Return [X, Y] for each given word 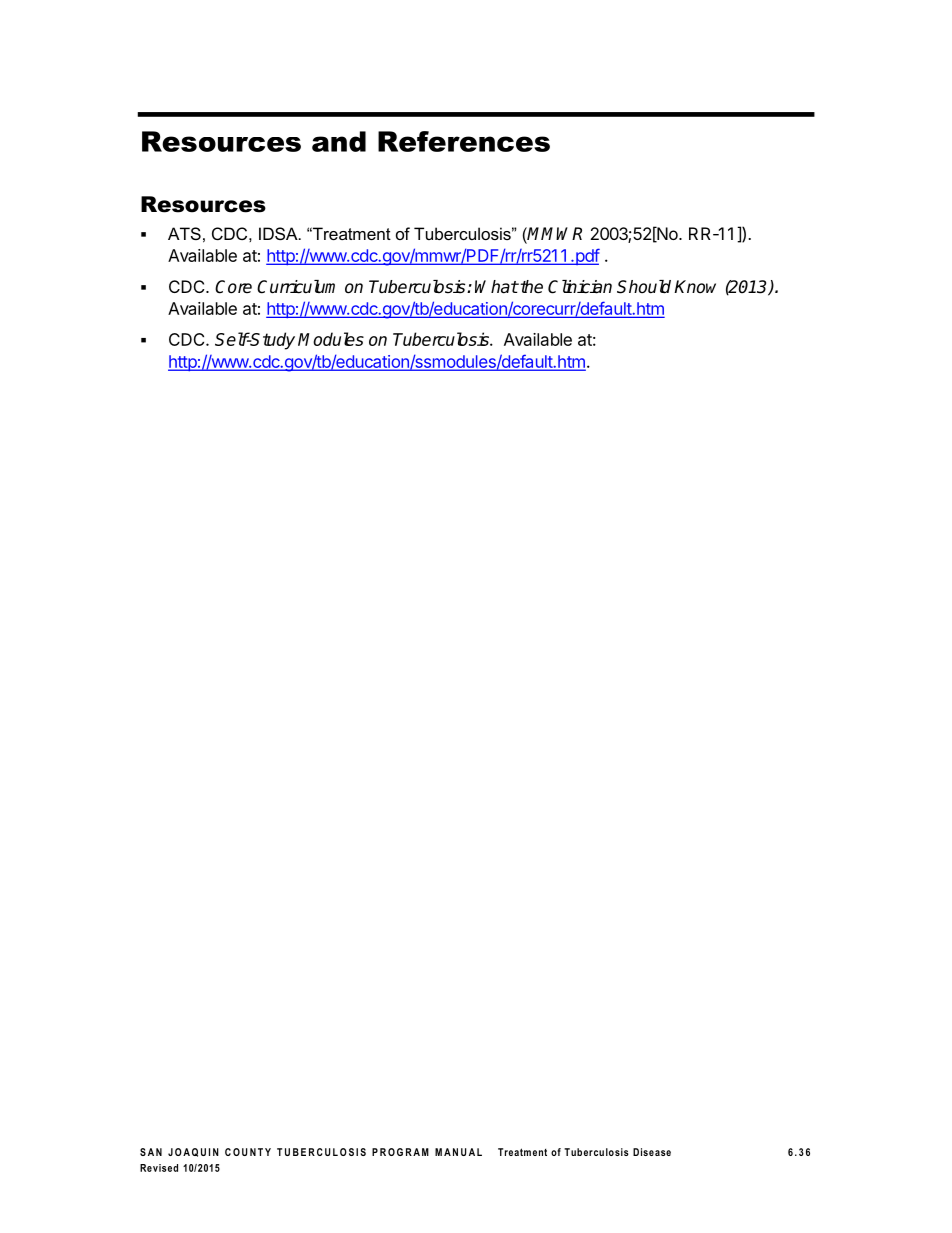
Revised [159, 1168]
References [464, 141]
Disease [652, 1152]
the [530, 287]
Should [644, 287]
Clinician [580, 287]
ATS [184, 233]
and [339, 141]
